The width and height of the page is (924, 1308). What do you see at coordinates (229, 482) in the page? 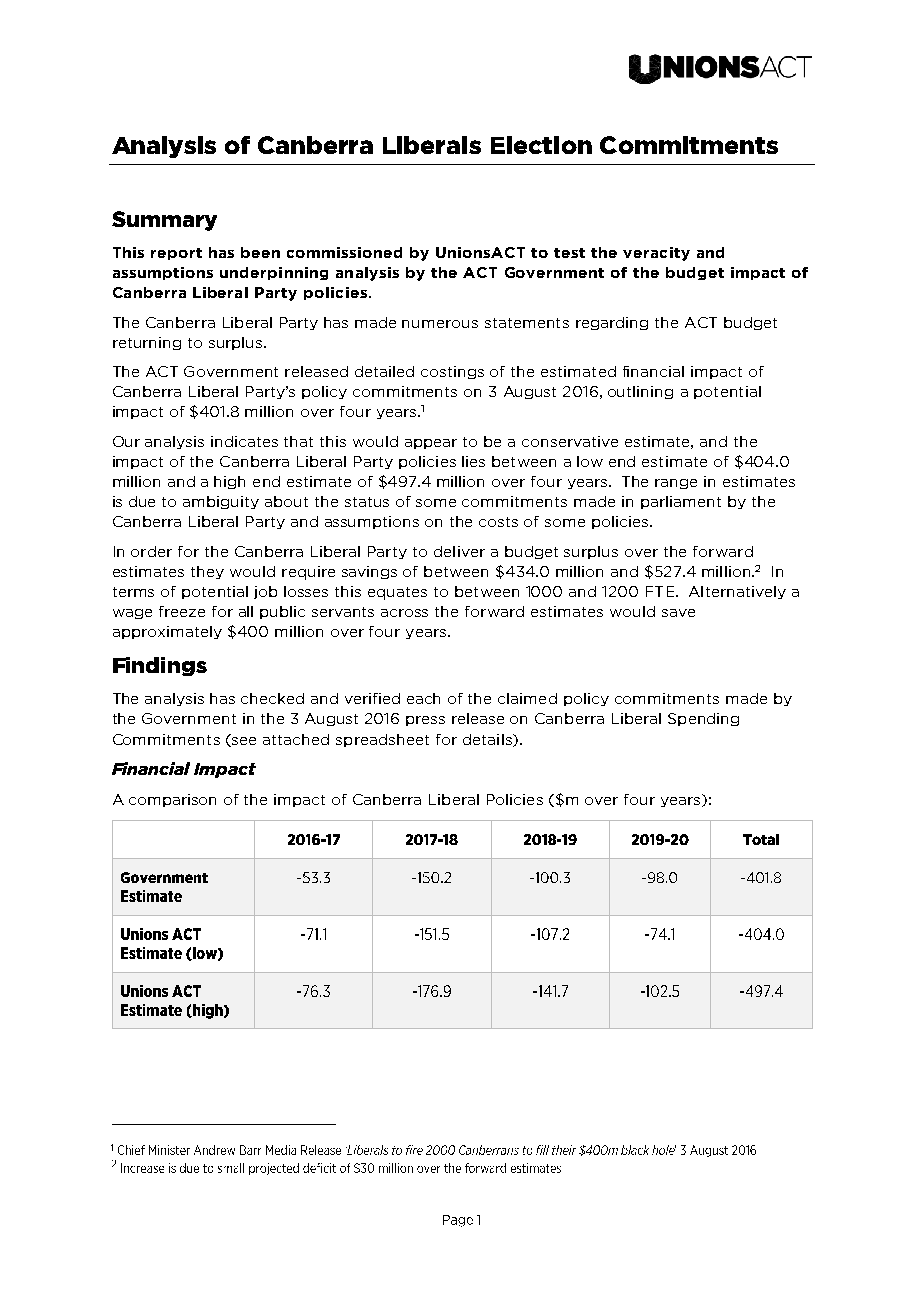
I see `high` at bounding box center [229, 482].
